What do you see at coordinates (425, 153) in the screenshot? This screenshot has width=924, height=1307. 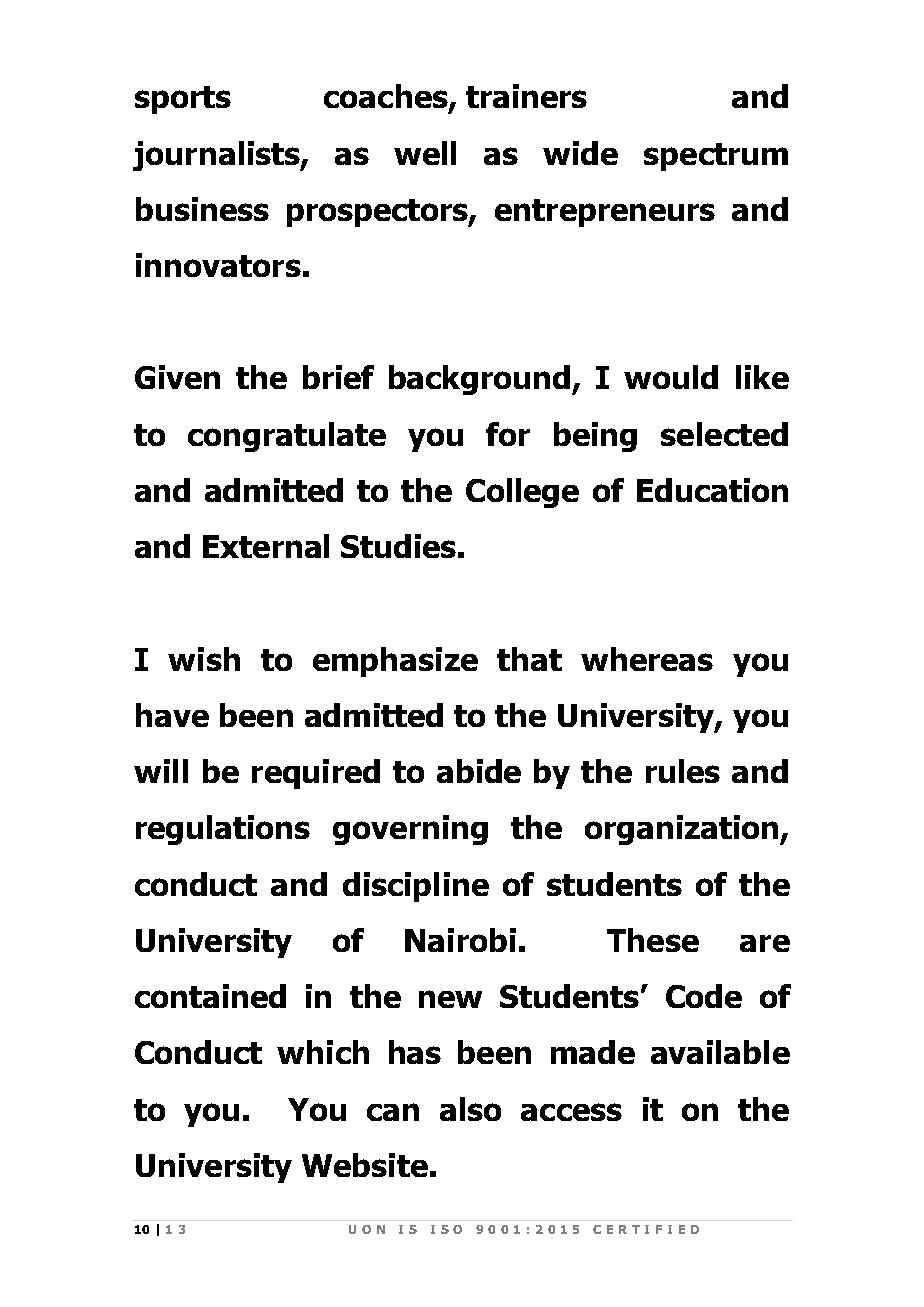 I see `well` at bounding box center [425, 153].
